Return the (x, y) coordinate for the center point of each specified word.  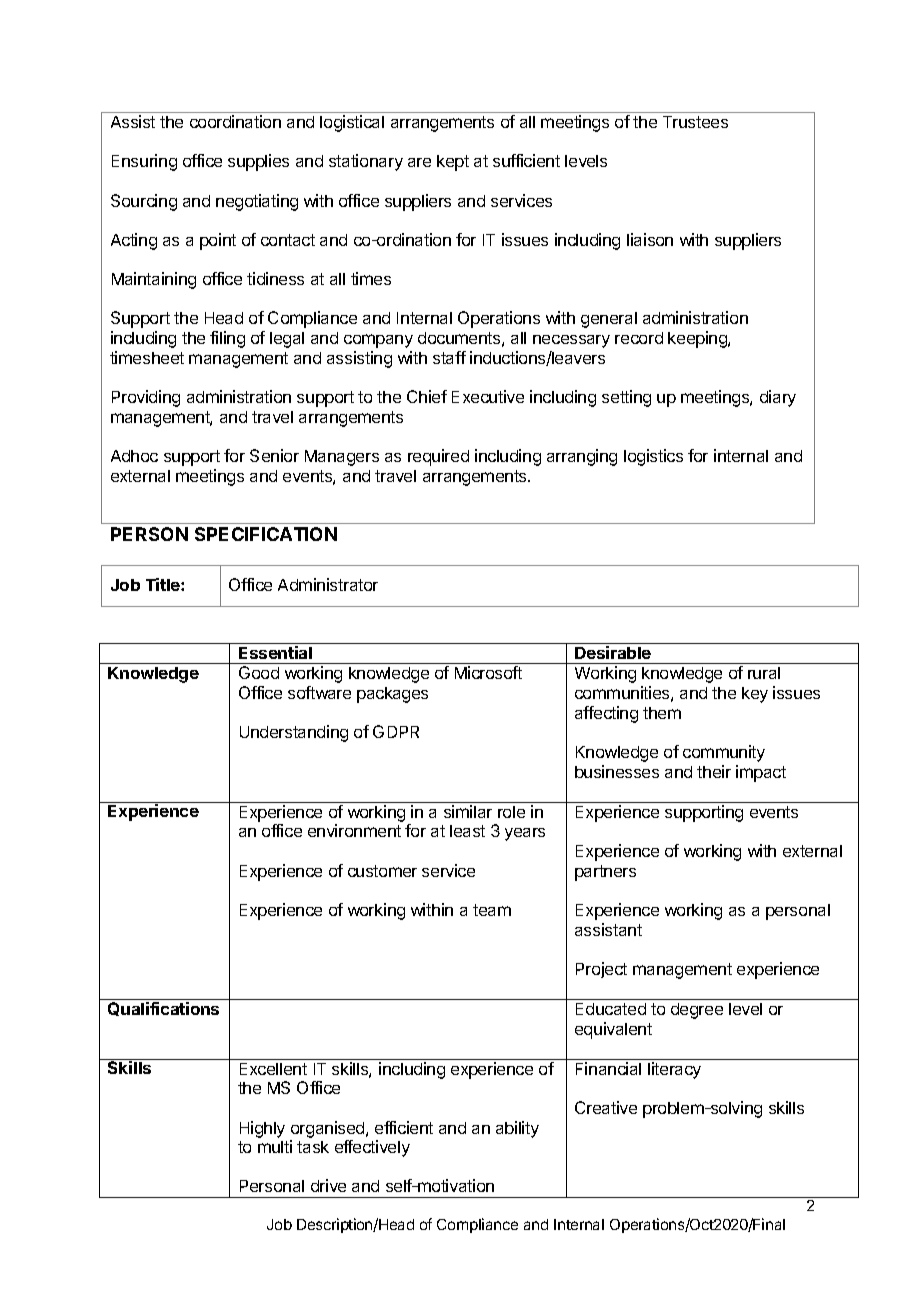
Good (259, 672)
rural (764, 673)
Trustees (695, 122)
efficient (404, 1127)
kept (453, 163)
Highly (262, 1129)
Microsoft (488, 672)
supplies (258, 162)
